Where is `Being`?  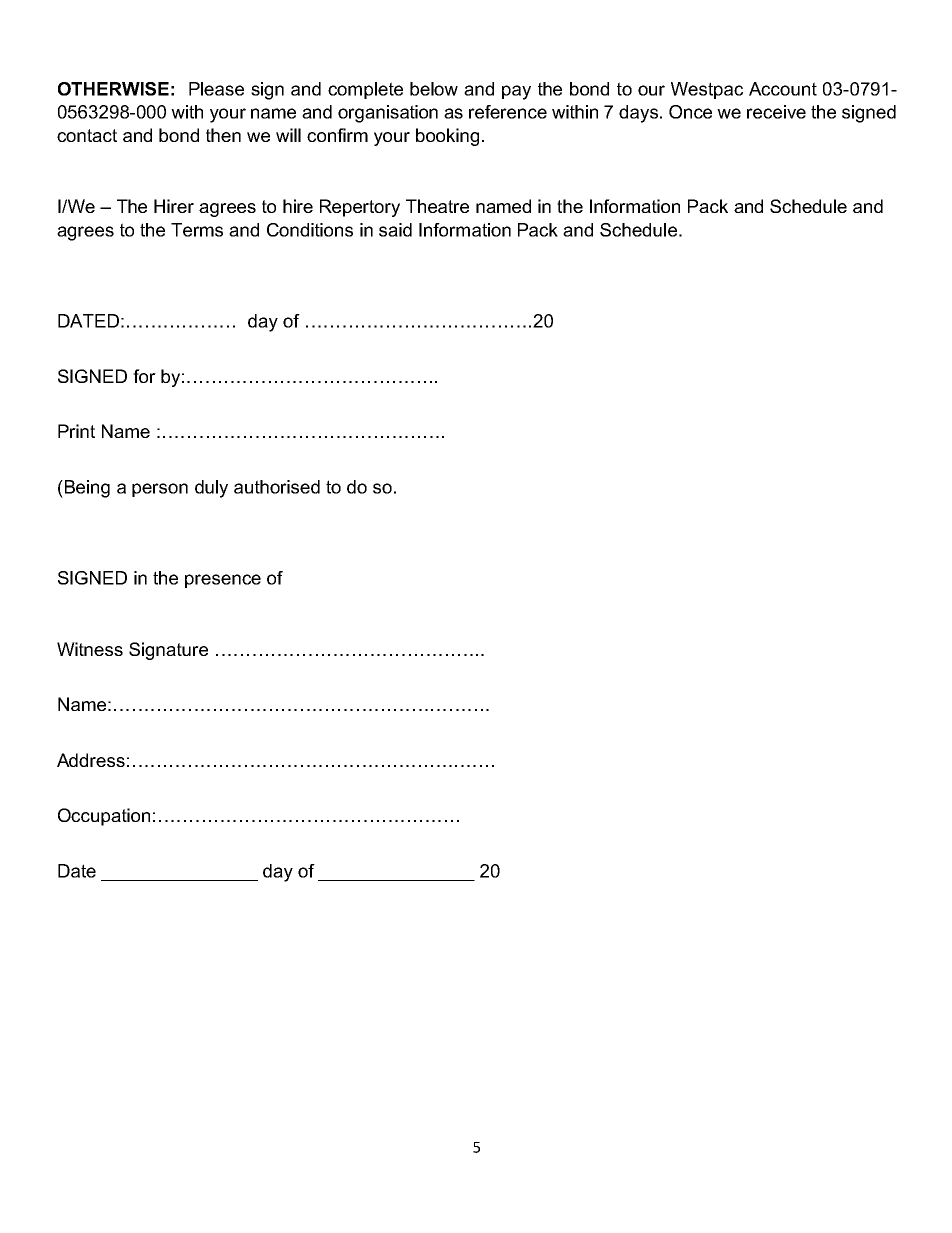 Being is located at coordinates (86, 489).
